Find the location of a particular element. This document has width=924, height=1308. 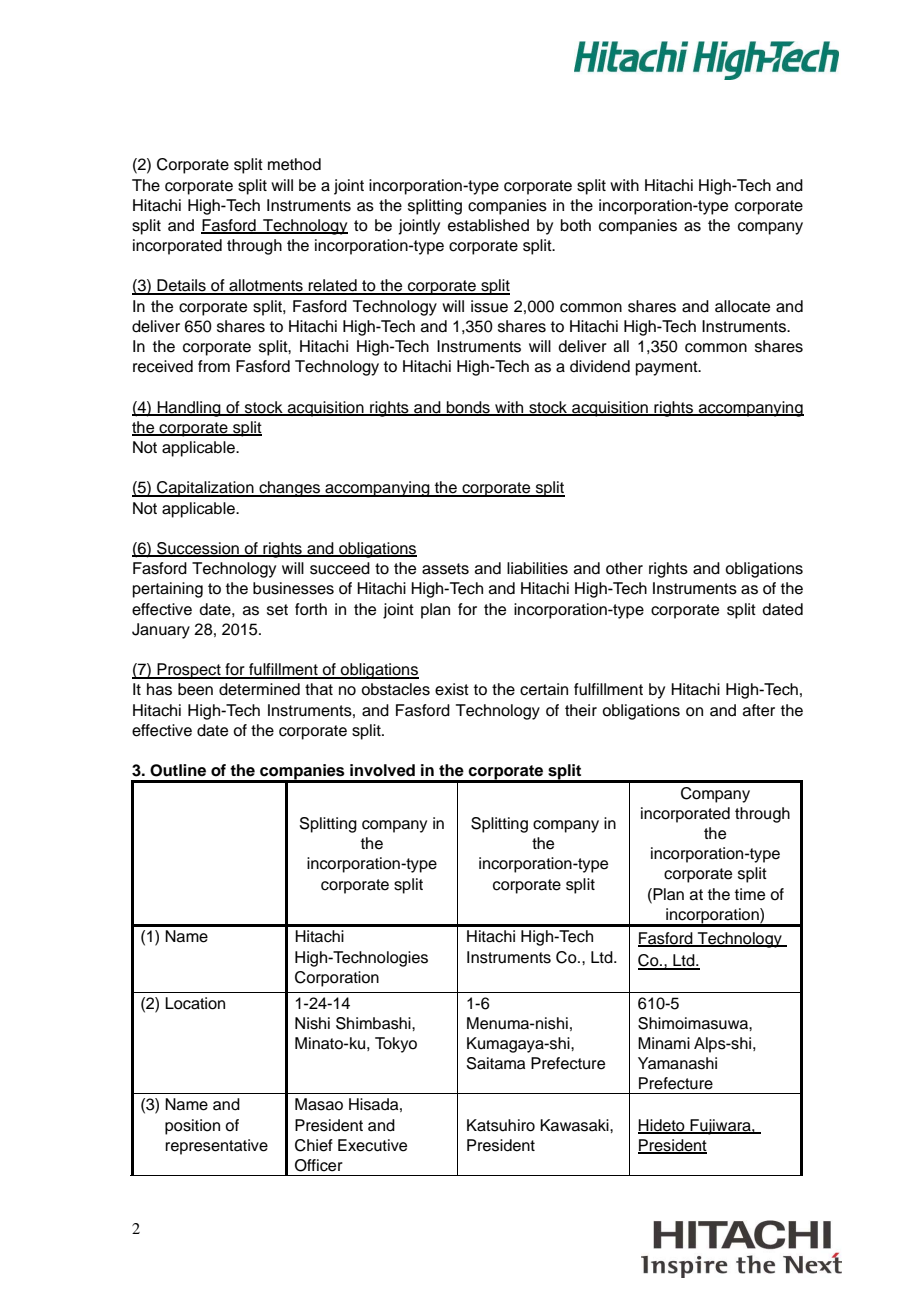

involved is located at coordinates (382, 770).
